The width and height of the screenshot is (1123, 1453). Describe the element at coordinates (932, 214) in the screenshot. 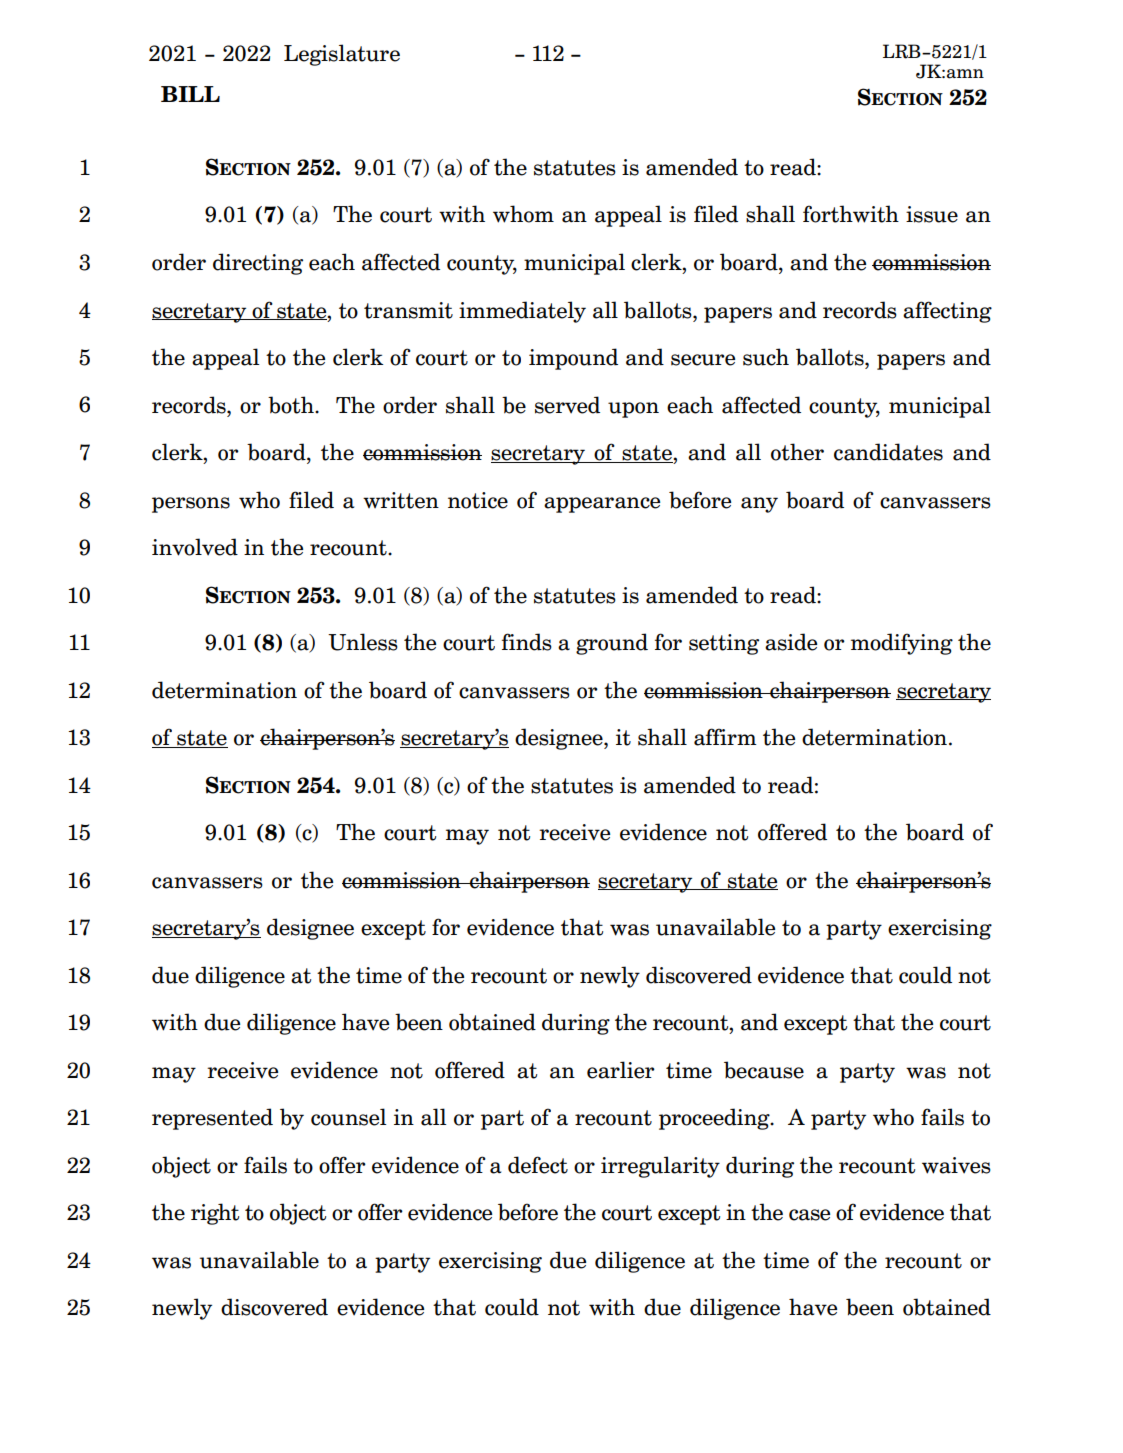

I see `issue` at that location.
